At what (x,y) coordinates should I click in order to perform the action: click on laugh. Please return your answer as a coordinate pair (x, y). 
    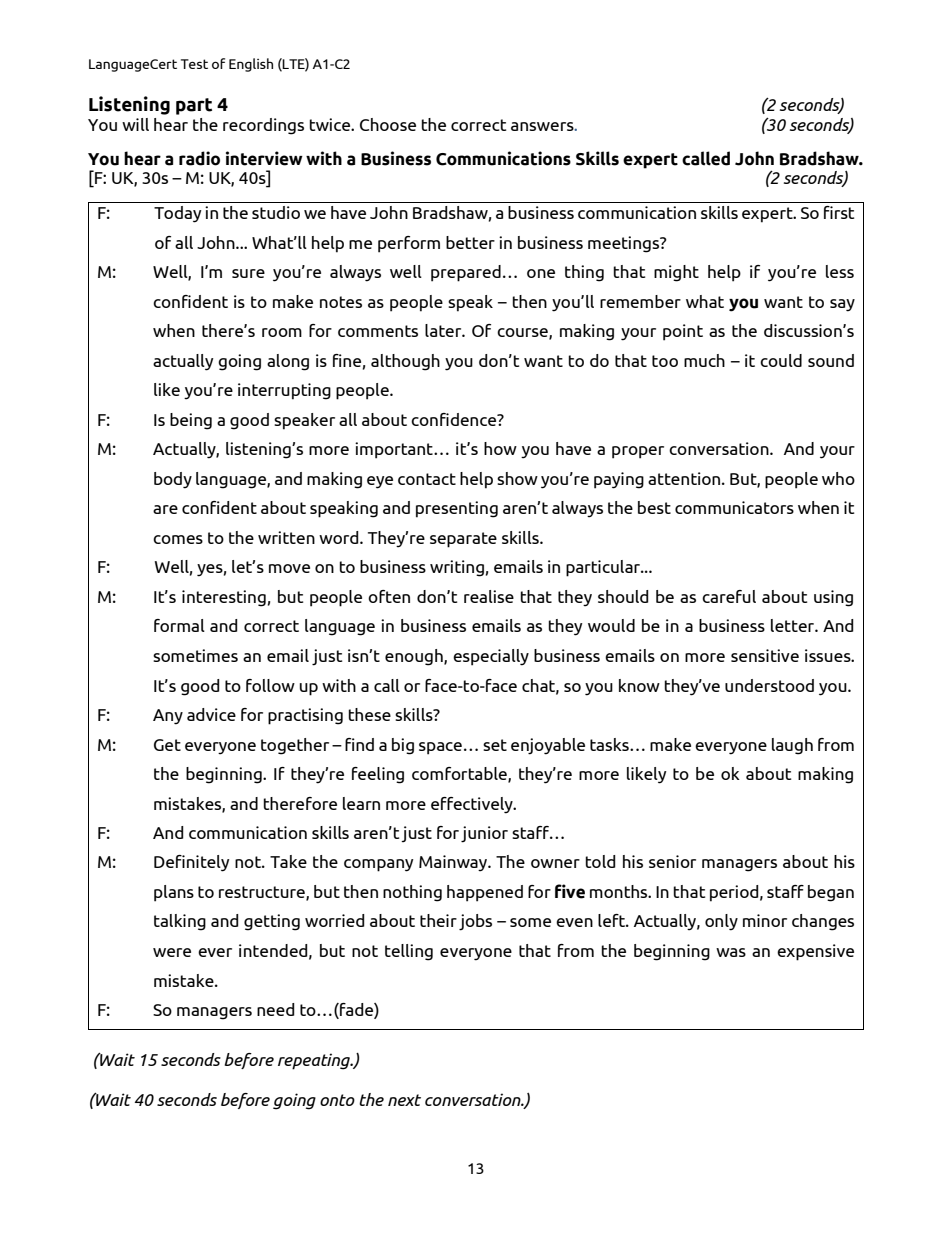
    Looking at the image, I should click on (792, 746).
